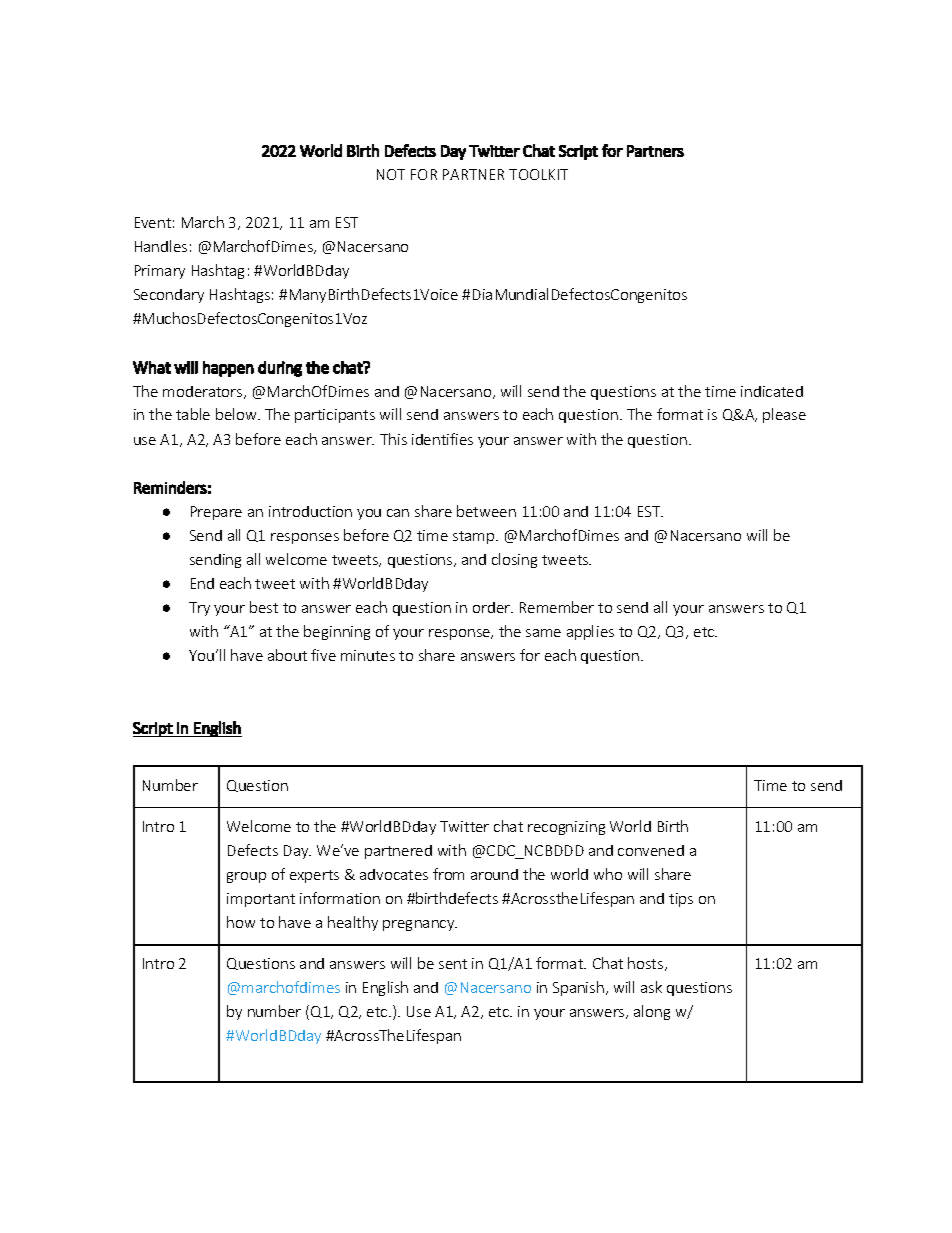 The height and width of the page is (1233, 952). I want to click on Handles, so click(161, 246).
